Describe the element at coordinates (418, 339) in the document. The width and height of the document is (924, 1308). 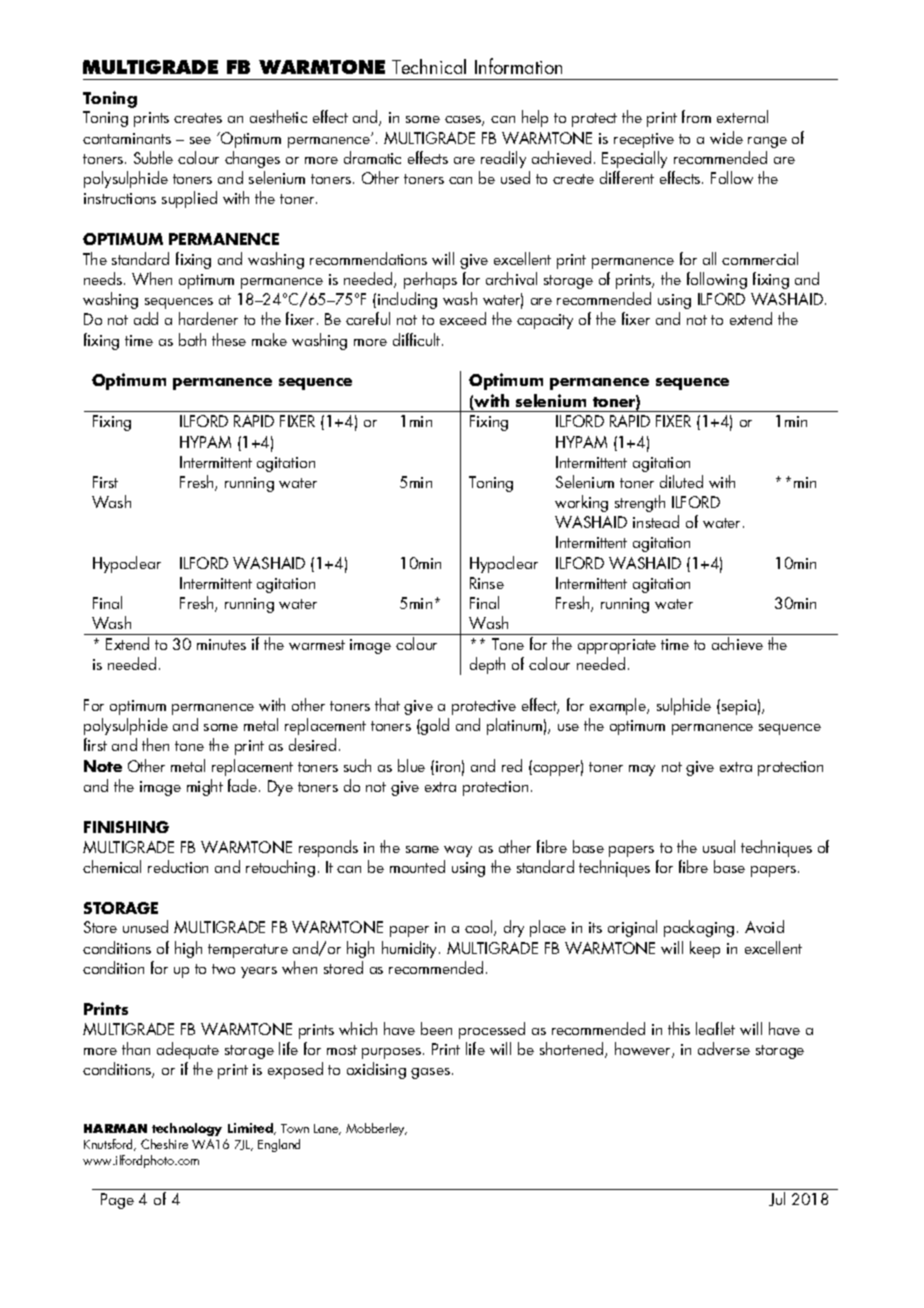
I see `difficult` at that location.
